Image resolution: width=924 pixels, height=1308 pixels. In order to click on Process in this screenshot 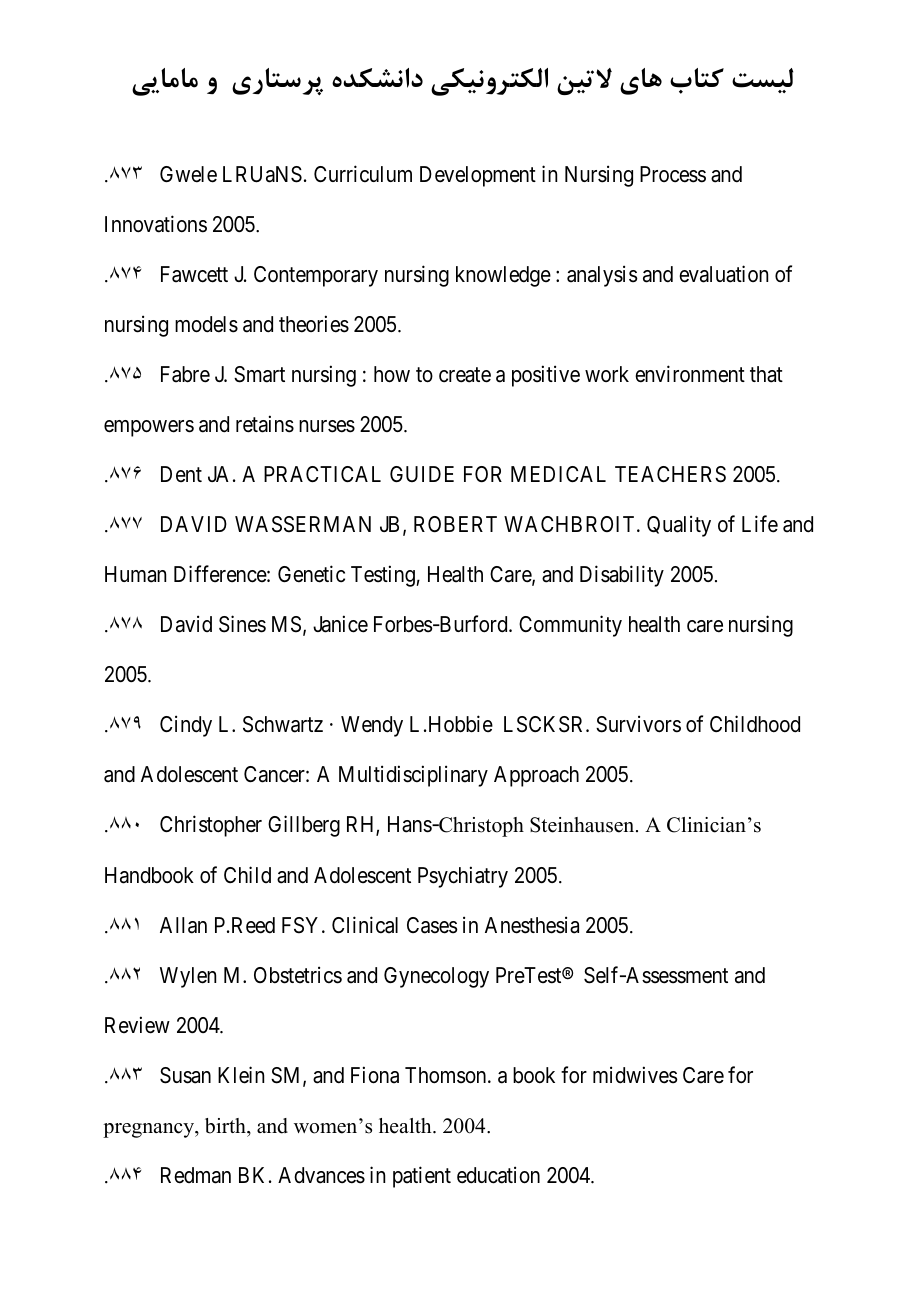, I will do `click(673, 174)`.
